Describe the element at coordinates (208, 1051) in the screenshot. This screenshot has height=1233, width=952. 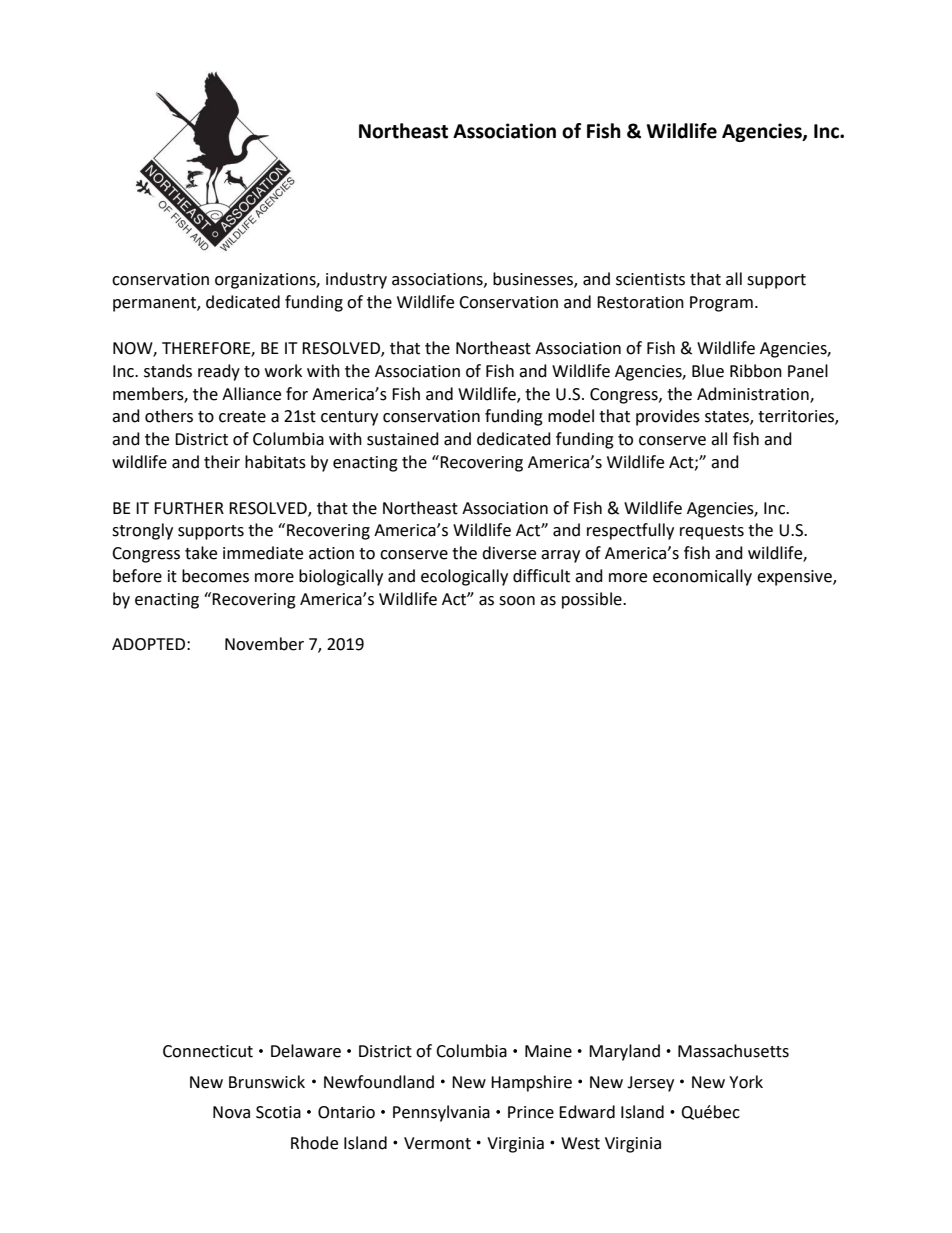
I see `Connecticut` at that location.
